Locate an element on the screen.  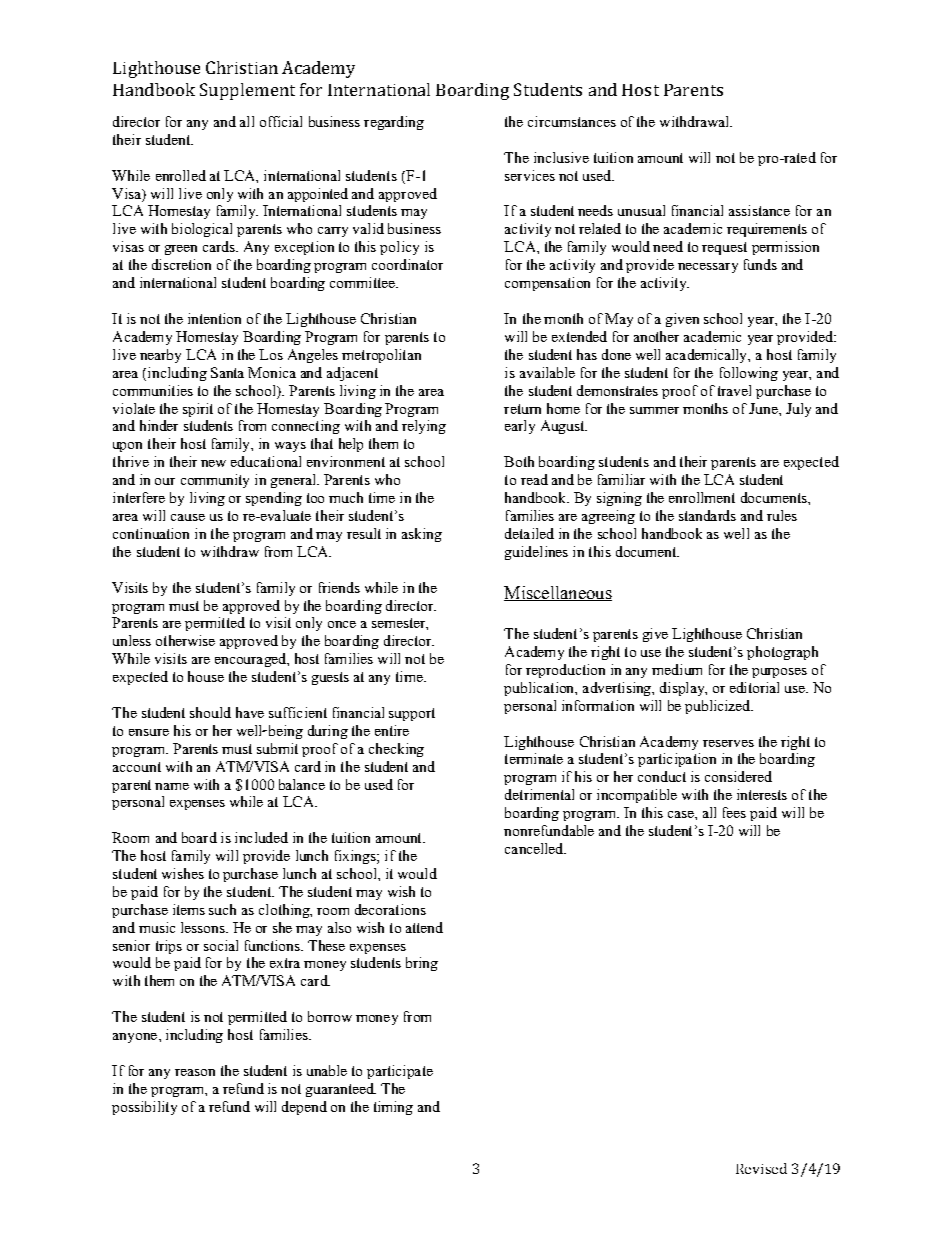
fees is located at coordinates (734, 812).
